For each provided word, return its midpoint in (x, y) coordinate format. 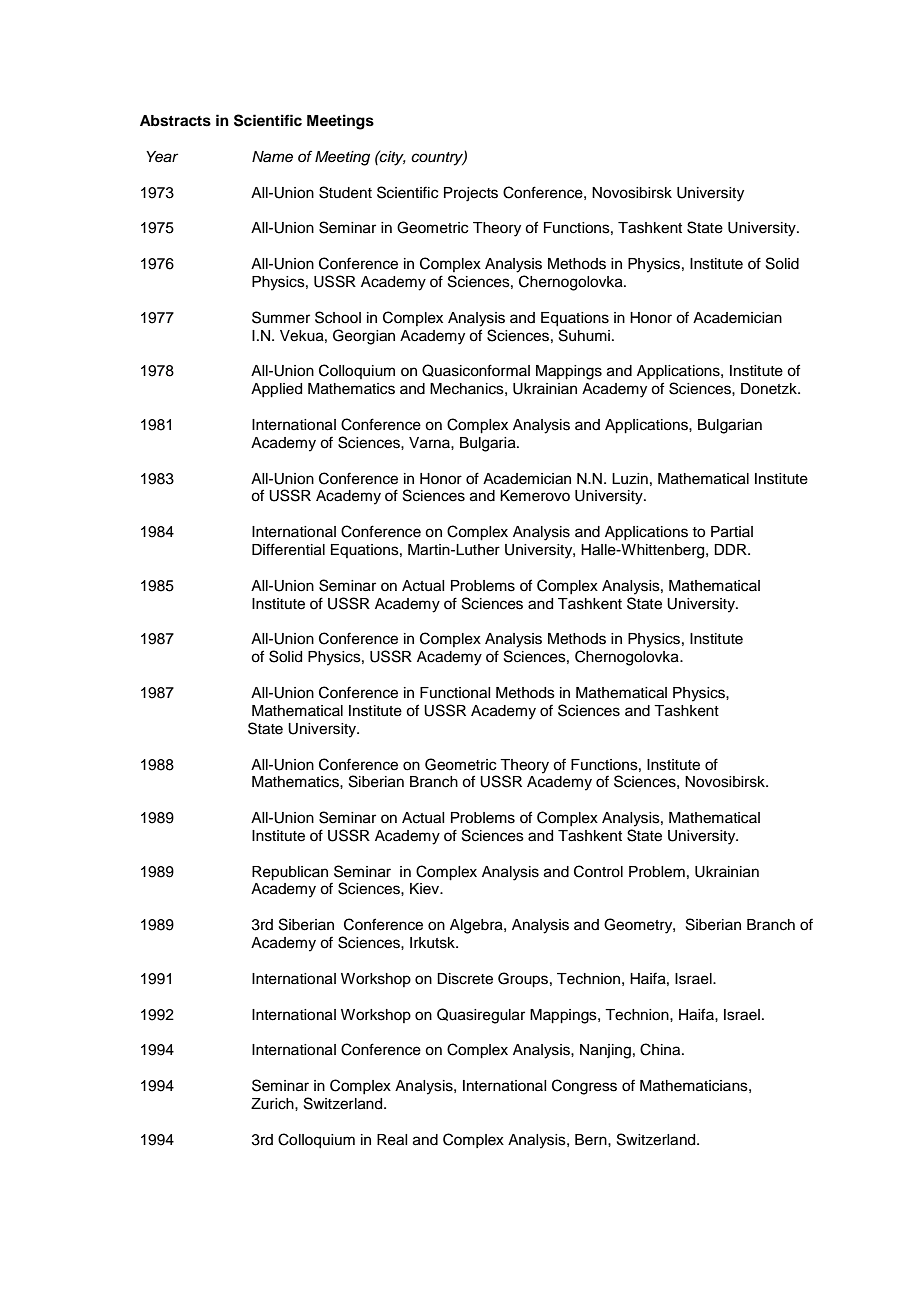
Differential (288, 549)
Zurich (273, 1104)
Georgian (364, 337)
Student (345, 192)
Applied (276, 390)
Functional (455, 693)
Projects (471, 194)
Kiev (426, 889)
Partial (732, 532)
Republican (290, 873)
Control (598, 871)
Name (272, 157)
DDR (731, 549)
